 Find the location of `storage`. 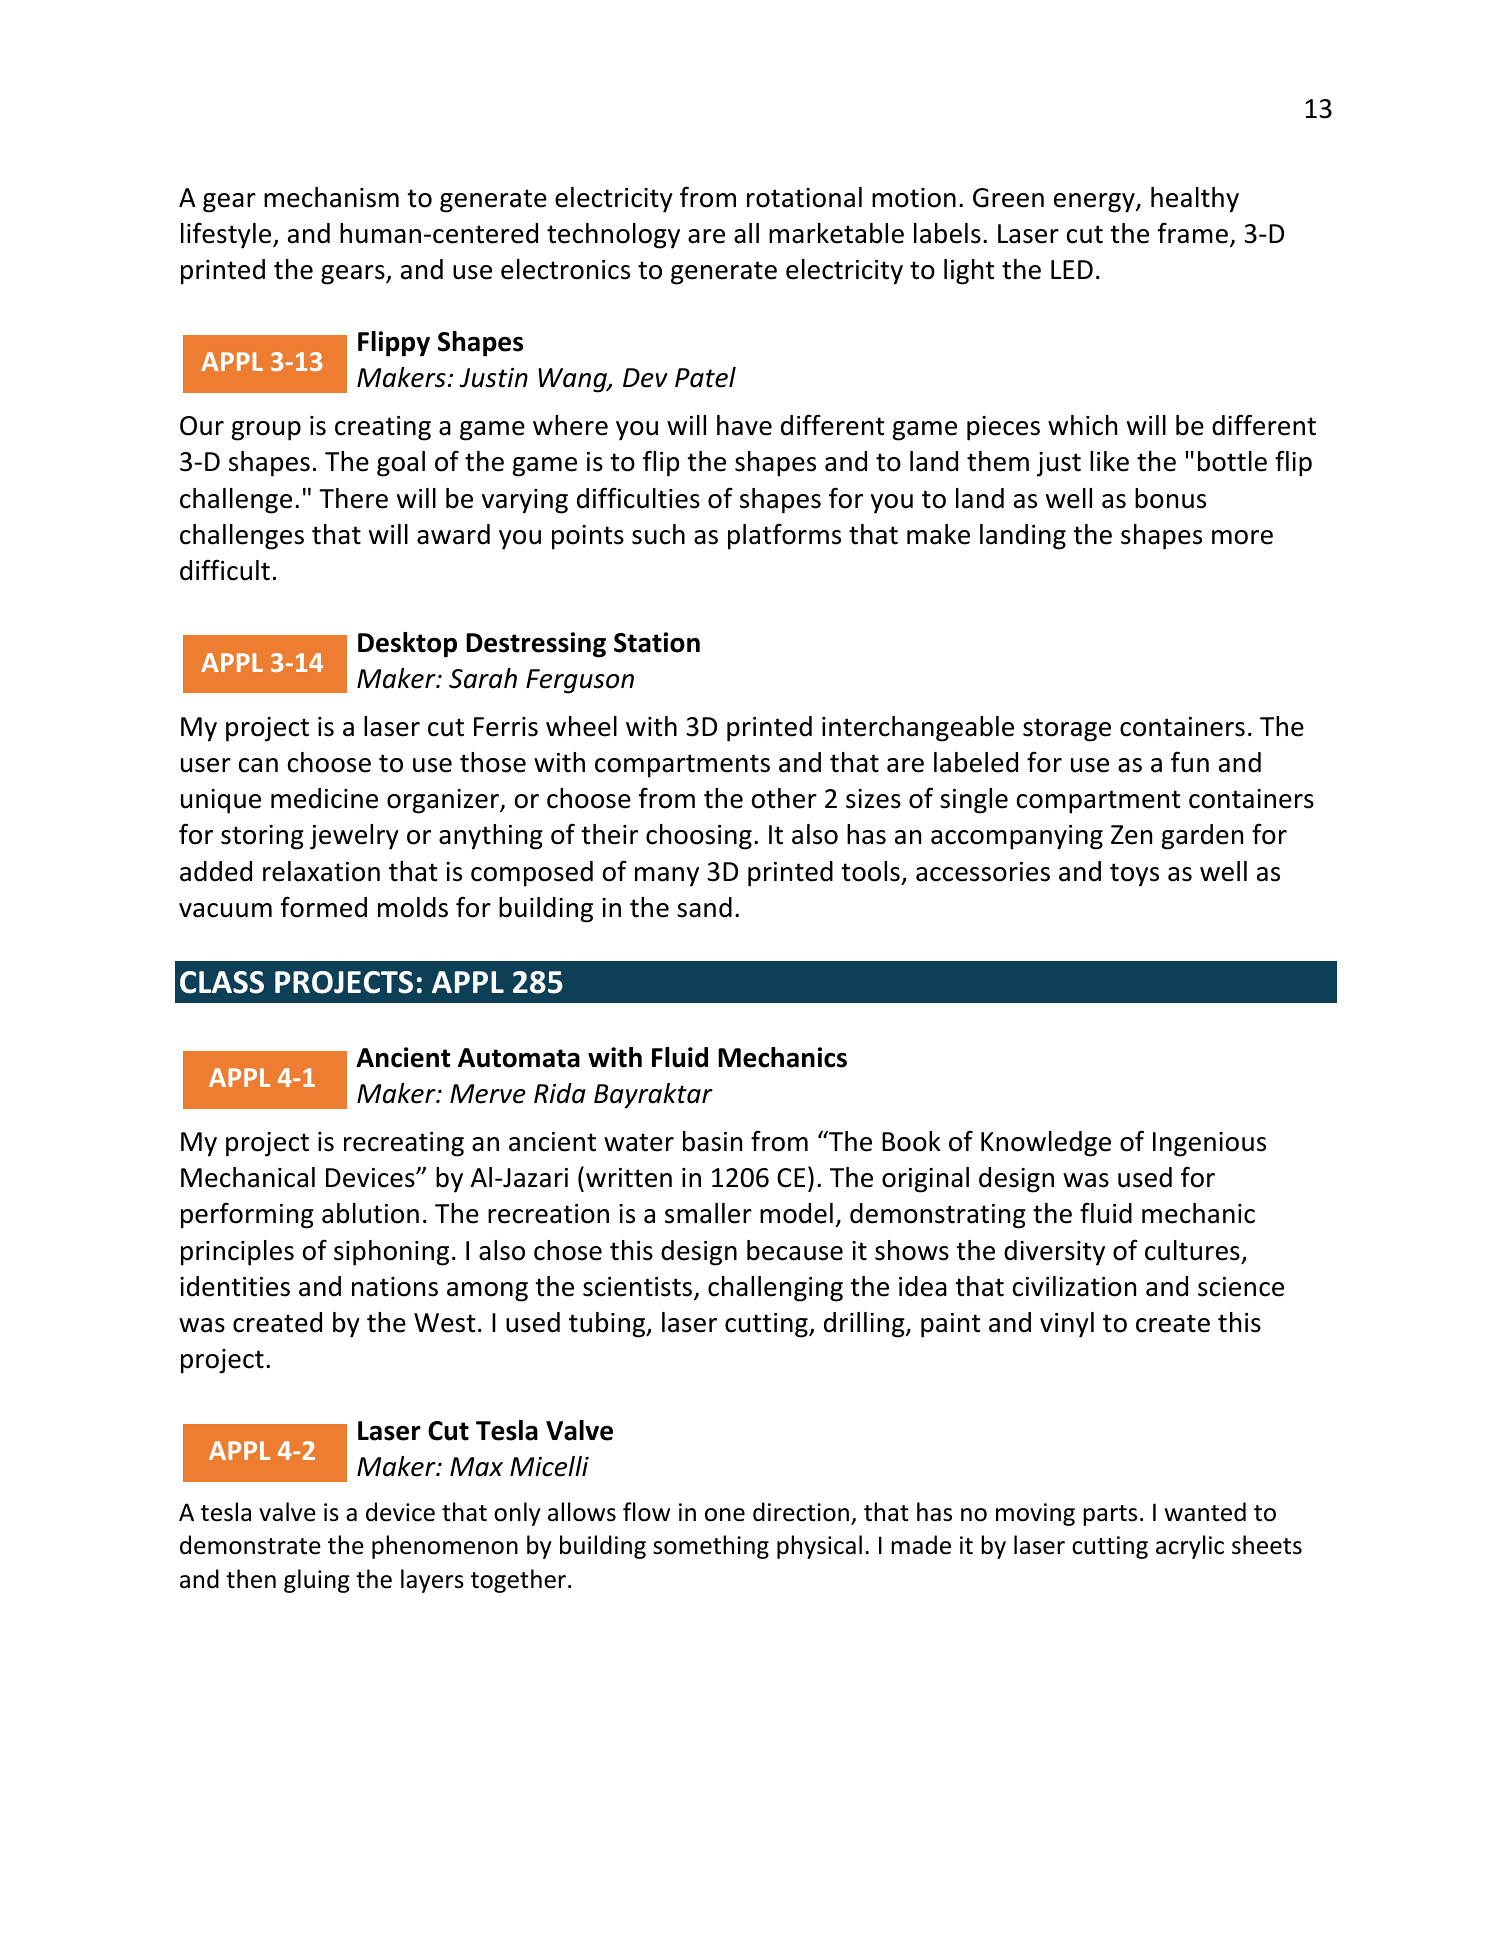

storage is located at coordinates (1067, 730).
